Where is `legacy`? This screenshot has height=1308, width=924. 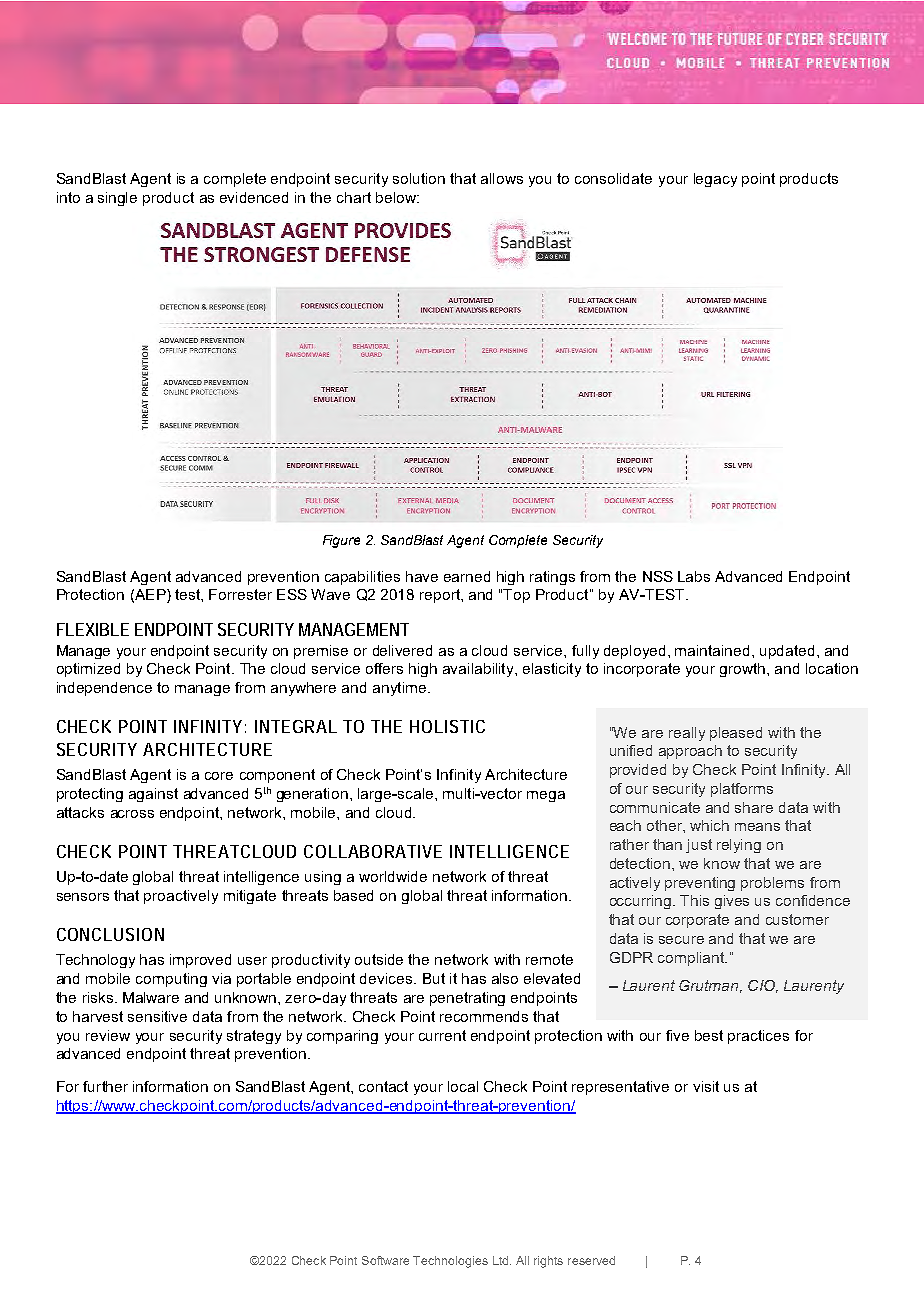
legacy is located at coordinates (715, 180).
